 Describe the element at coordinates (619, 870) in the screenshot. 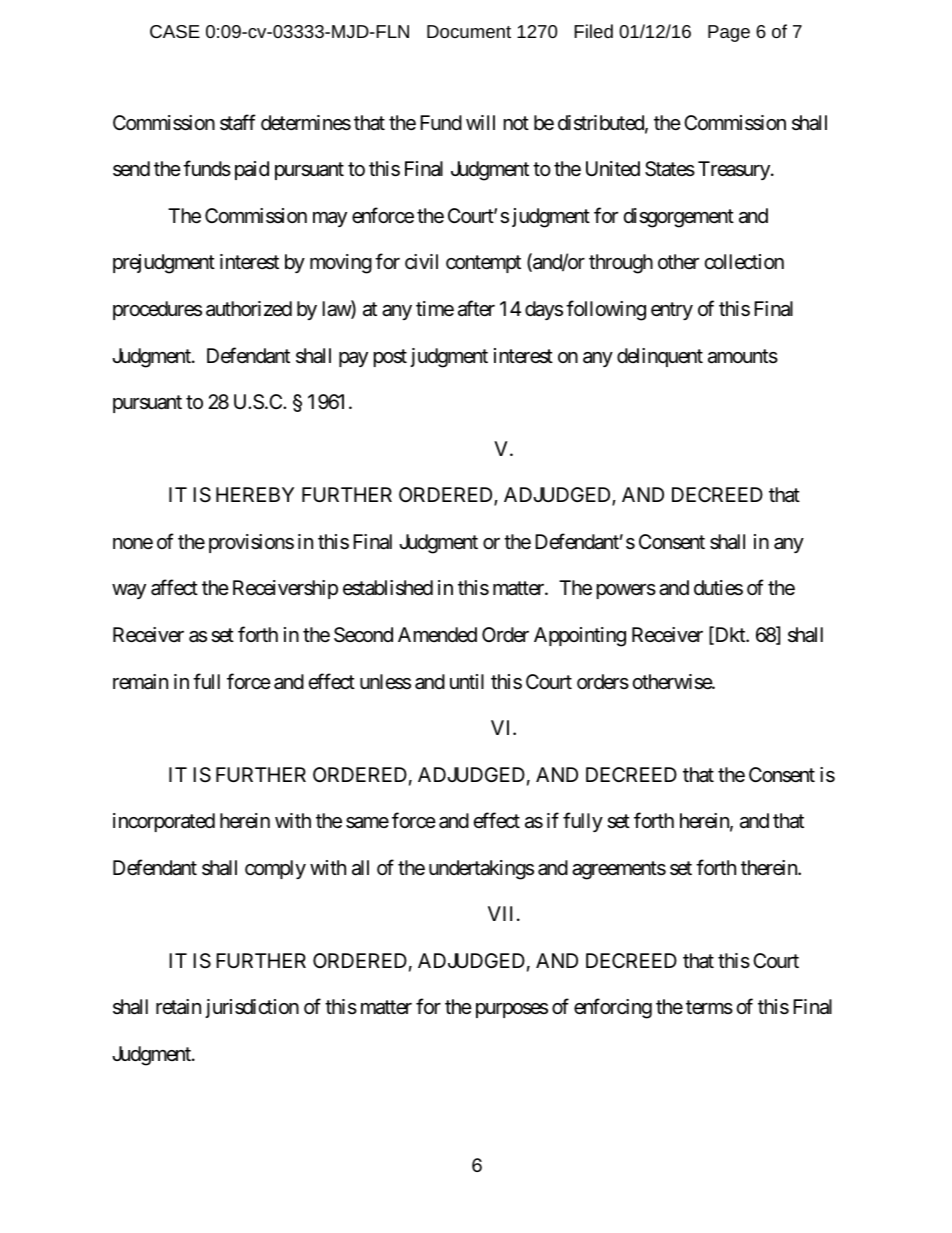

I see `agreements` at that location.
